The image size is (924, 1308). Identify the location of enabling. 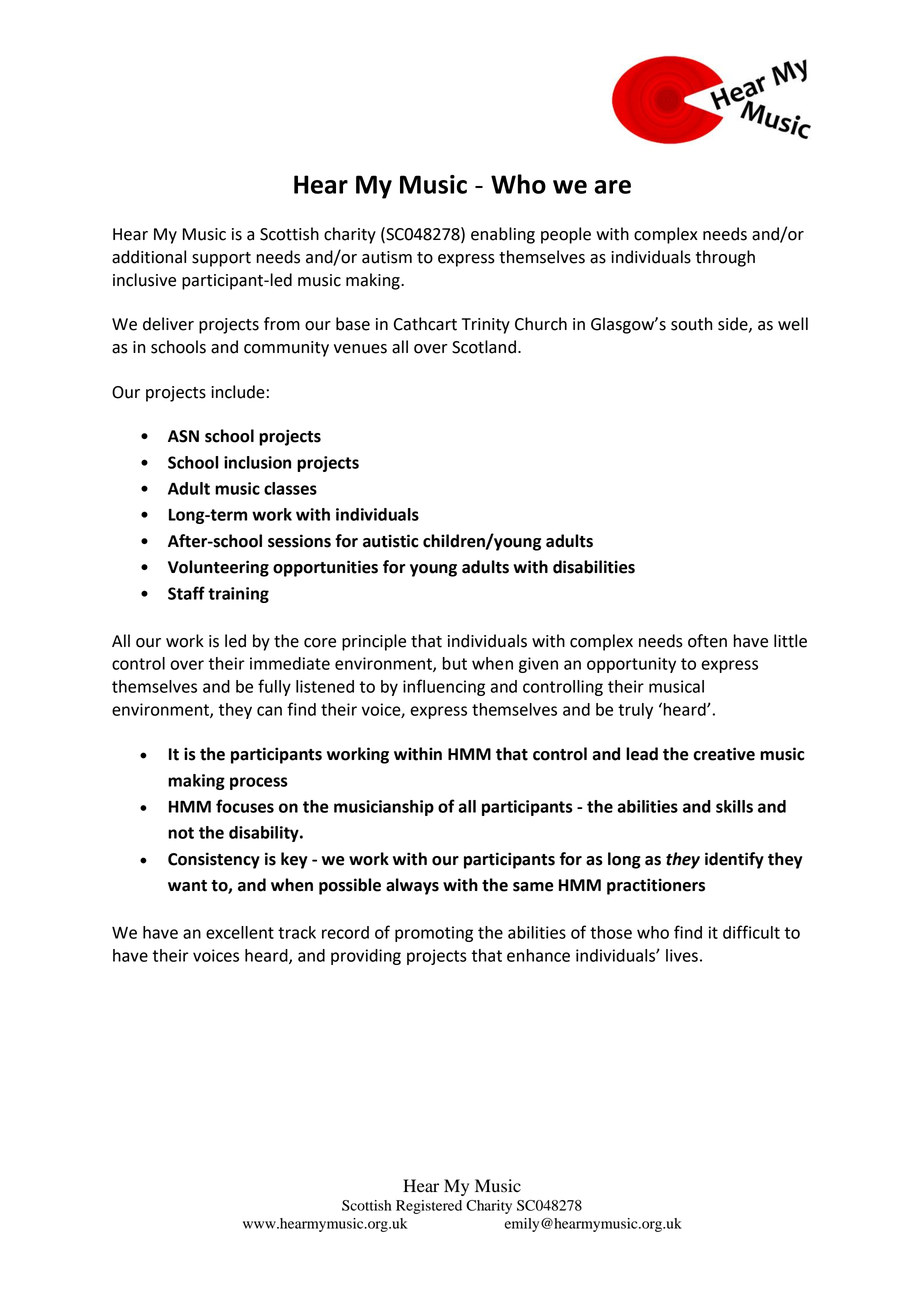
(503, 235).
